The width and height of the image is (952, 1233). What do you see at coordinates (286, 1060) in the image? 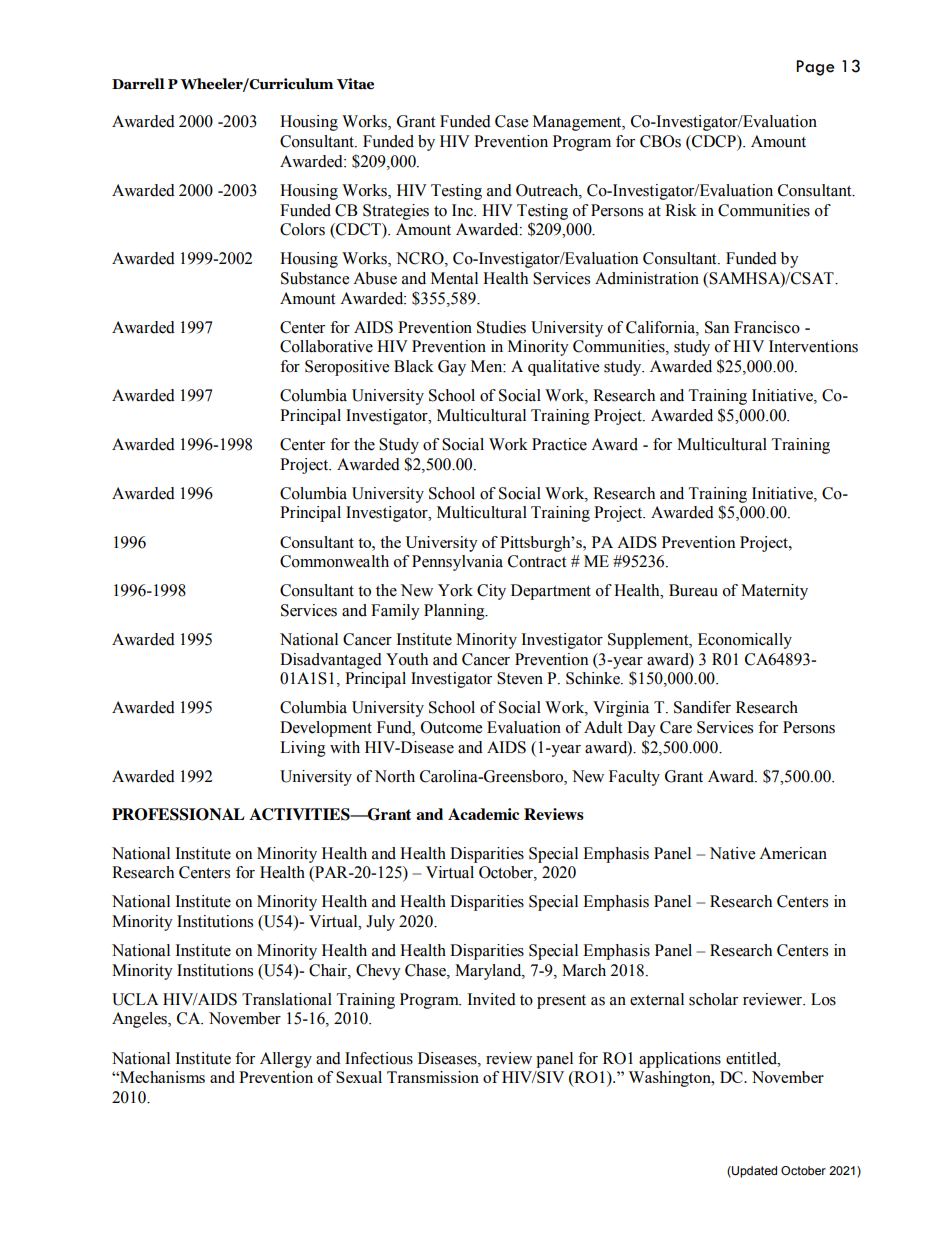
I see `Allergy` at bounding box center [286, 1060].
